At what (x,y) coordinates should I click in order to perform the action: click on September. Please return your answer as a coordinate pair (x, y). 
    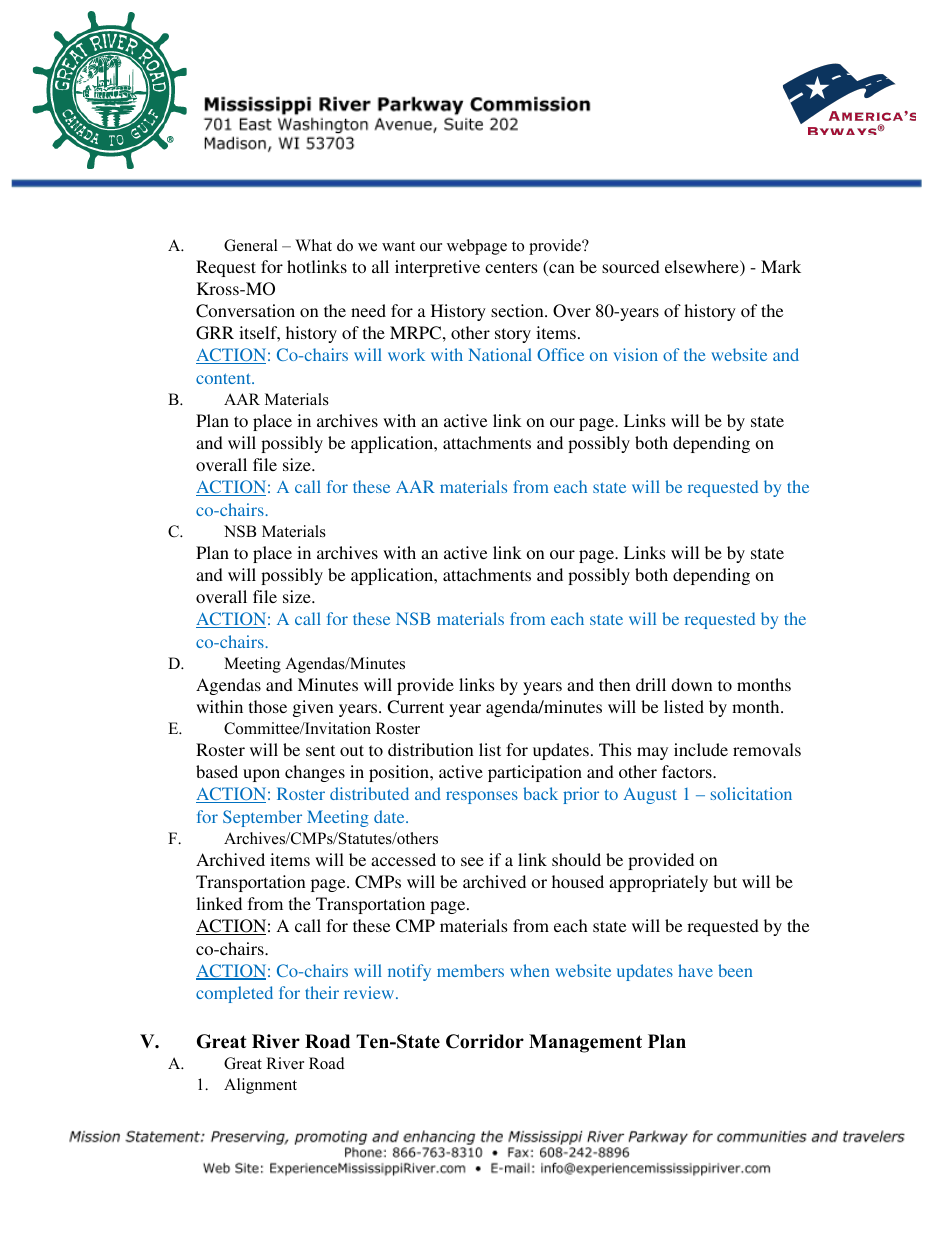
    Looking at the image, I should click on (262, 818).
